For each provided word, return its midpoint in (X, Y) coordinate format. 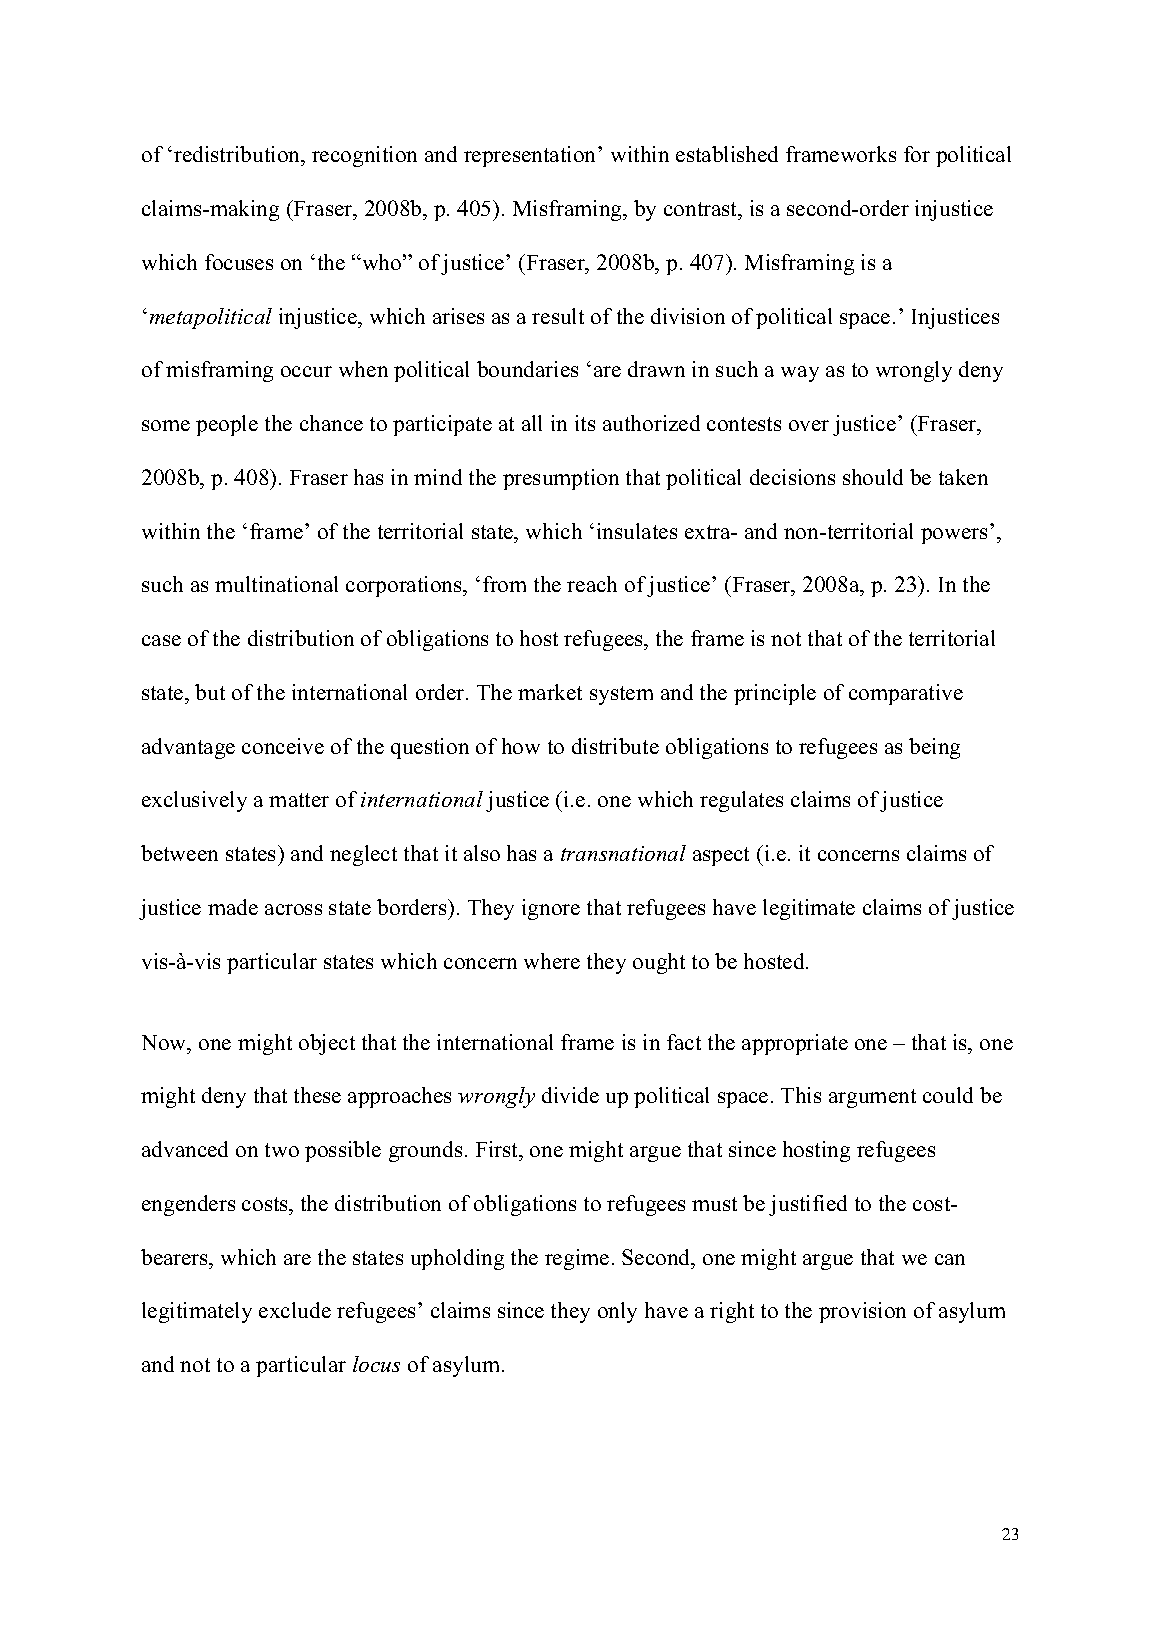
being (934, 748)
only (617, 1312)
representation (531, 156)
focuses (239, 262)
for (917, 154)
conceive (283, 746)
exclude (295, 1310)
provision (862, 1312)
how (521, 746)
